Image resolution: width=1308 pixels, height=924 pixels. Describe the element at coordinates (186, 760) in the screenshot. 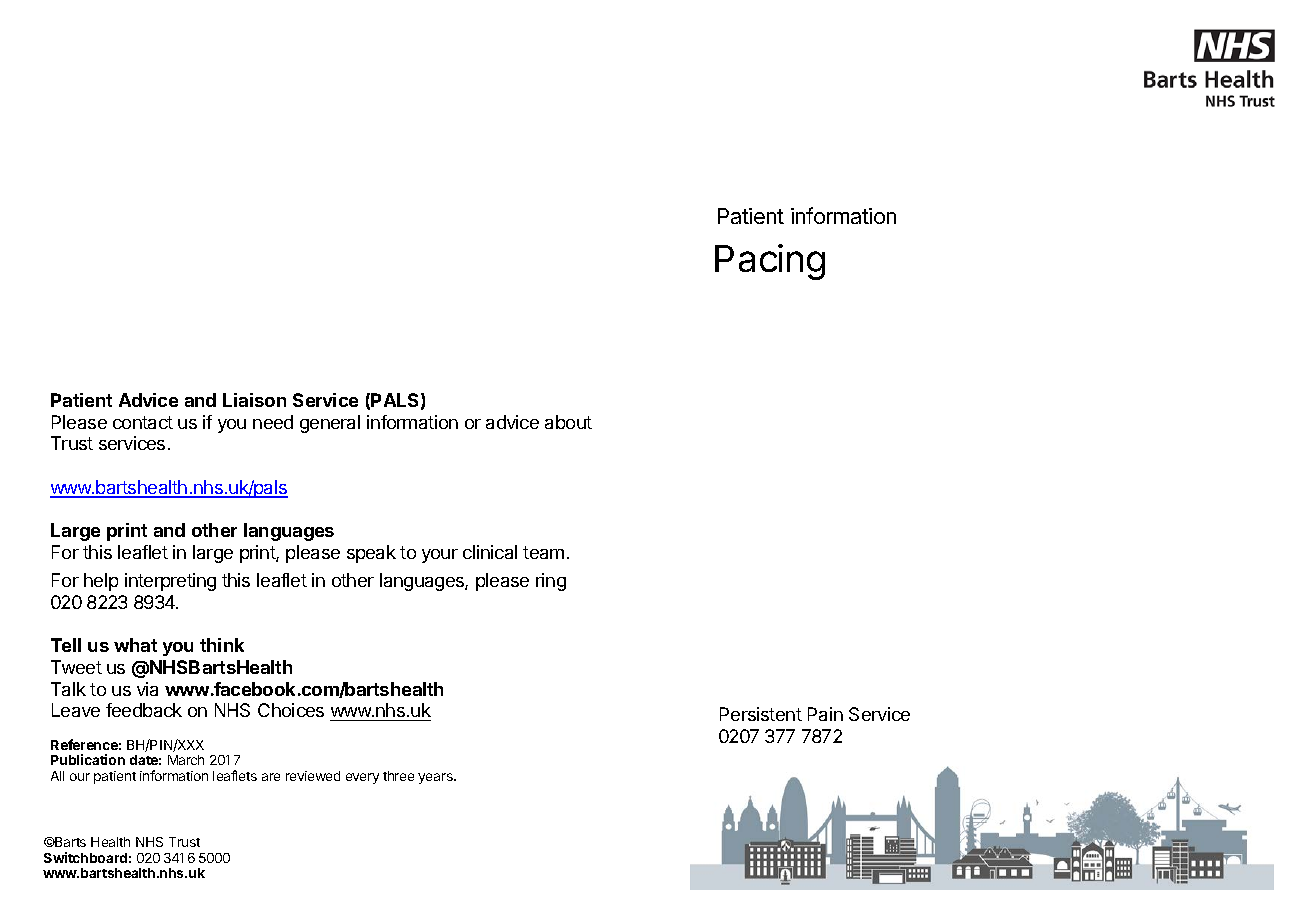

I see `March` at that location.
